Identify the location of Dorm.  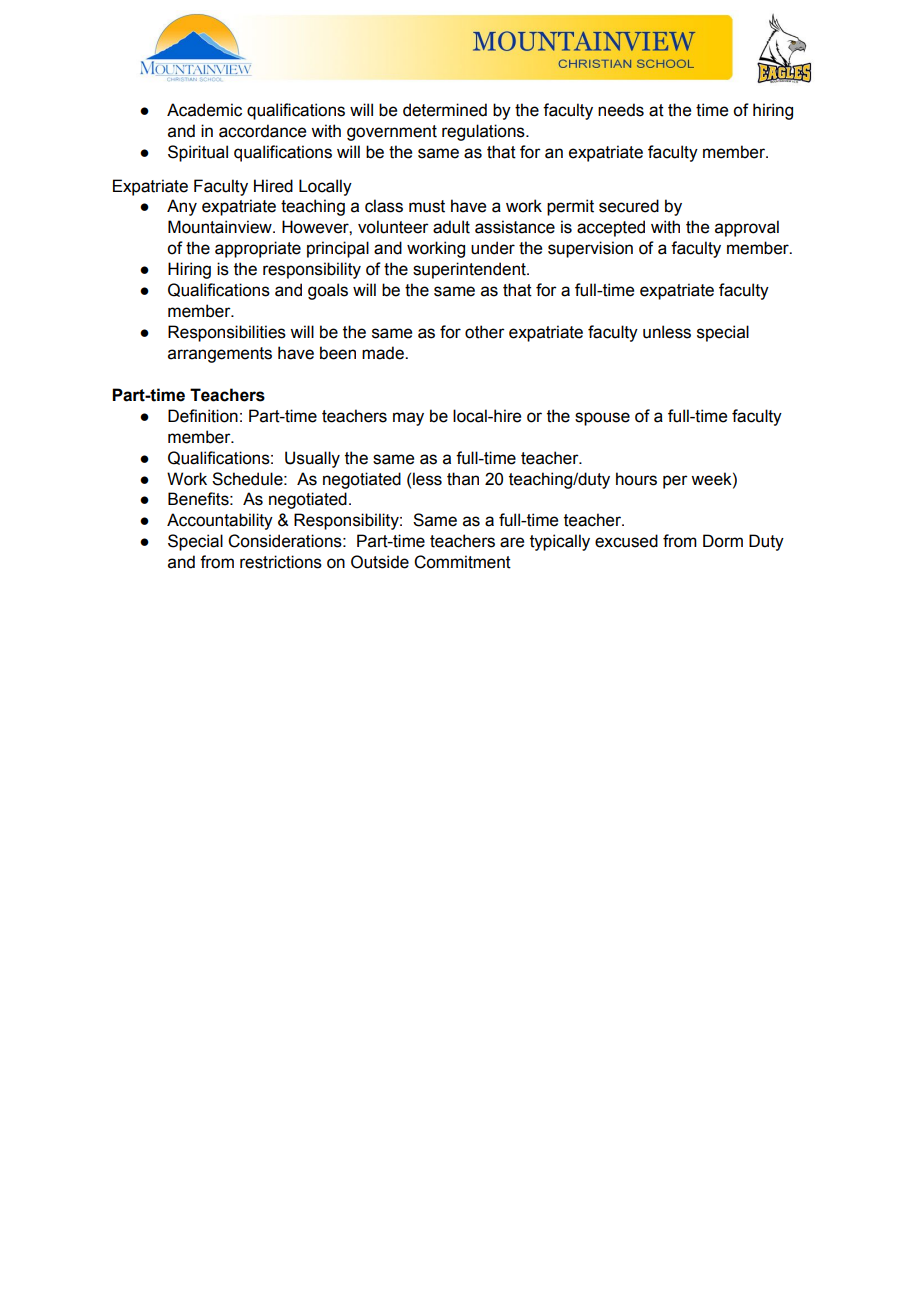
(723, 541).
